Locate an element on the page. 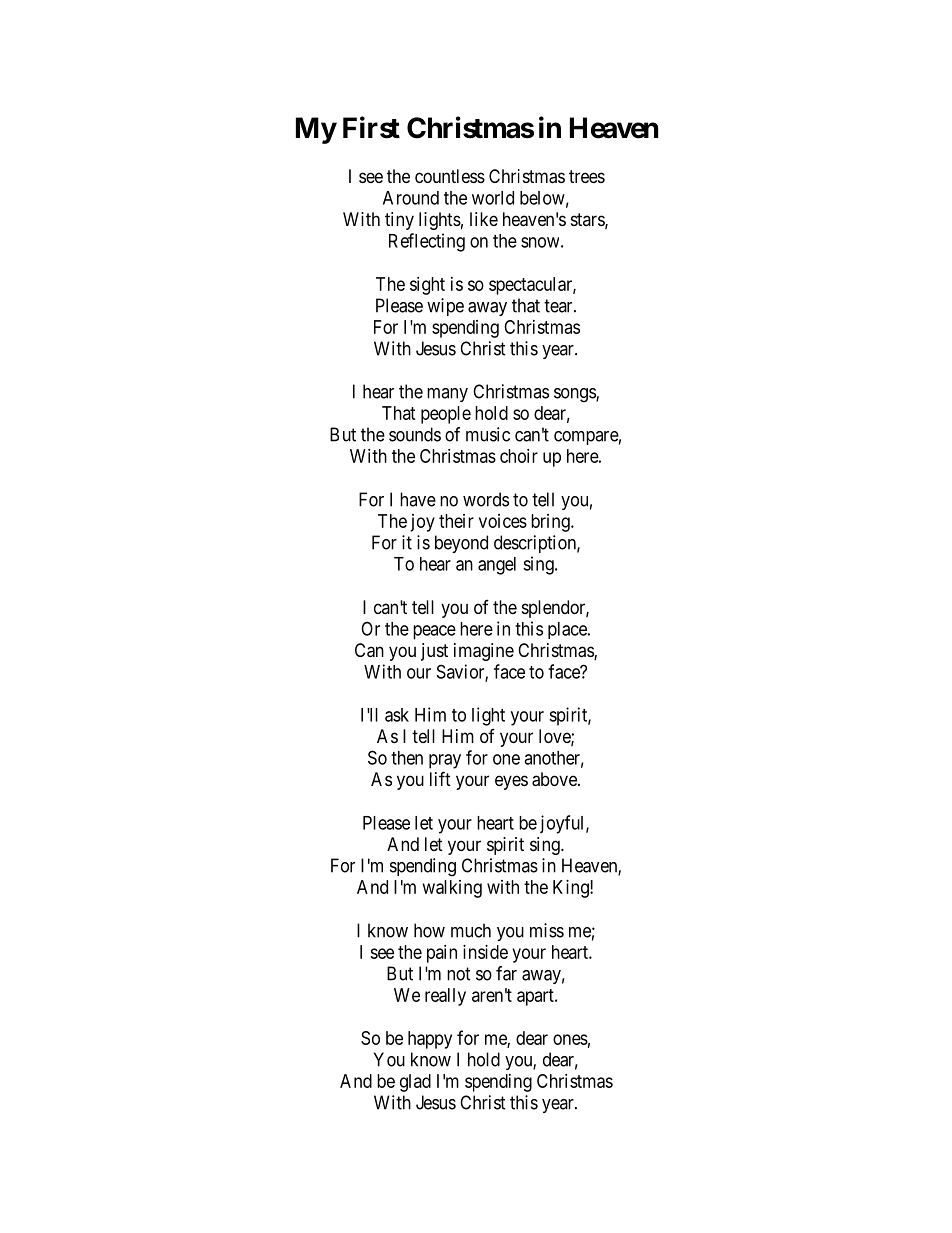 This page has height=1233, width=952. world is located at coordinates (493, 198).
